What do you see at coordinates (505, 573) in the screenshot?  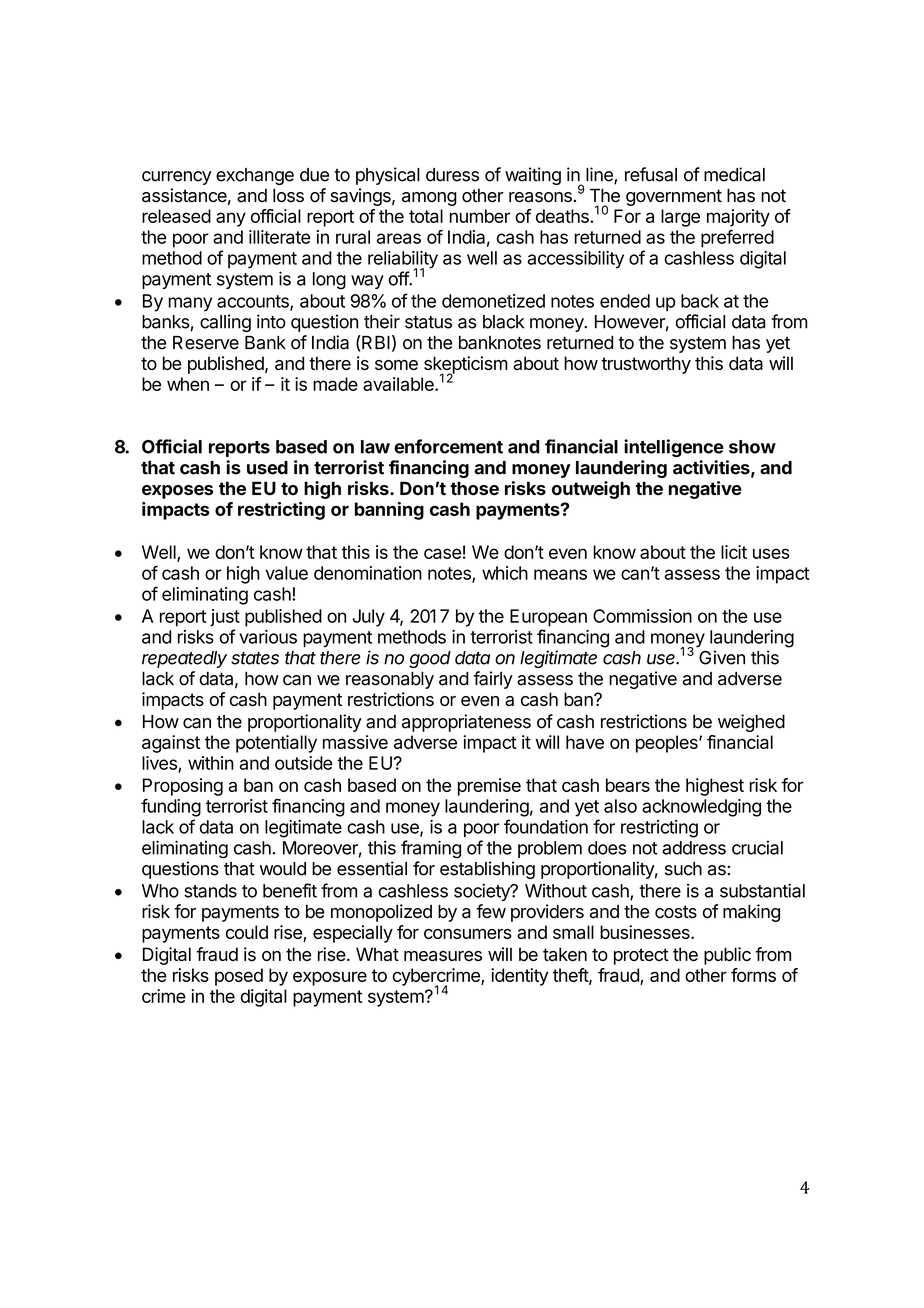 I see `which` at bounding box center [505, 573].
